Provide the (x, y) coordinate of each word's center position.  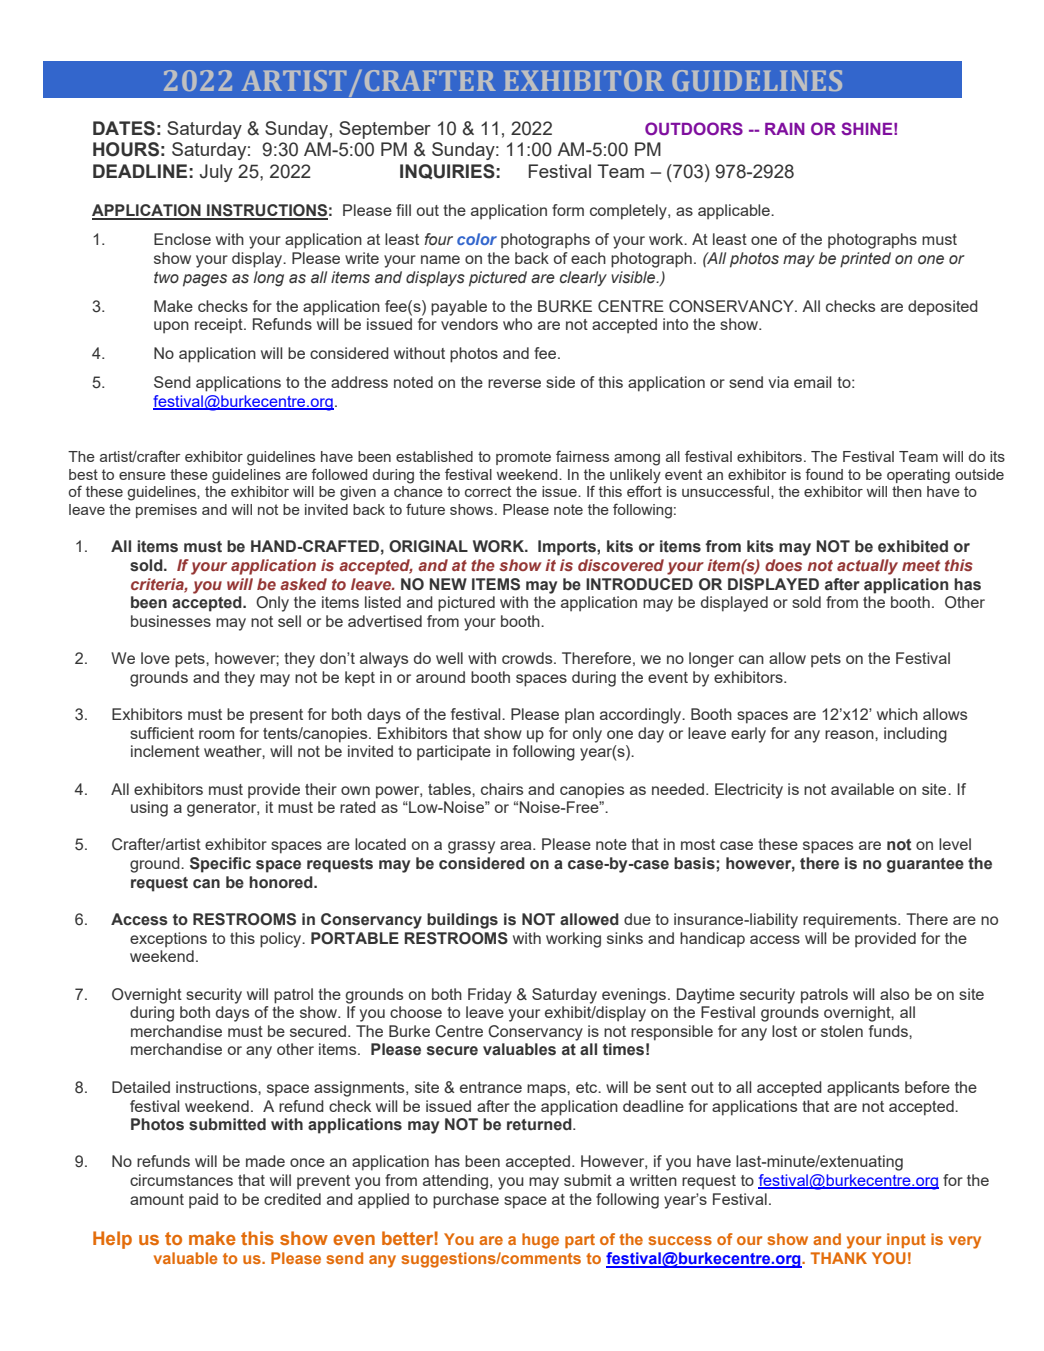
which (897, 714)
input (906, 1240)
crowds (528, 658)
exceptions (168, 940)
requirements (851, 921)
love (155, 658)
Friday (490, 996)
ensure (142, 476)
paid (203, 1201)
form (568, 210)
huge (540, 1241)
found (824, 474)
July (216, 173)
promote (523, 458)
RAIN (785, 129)
